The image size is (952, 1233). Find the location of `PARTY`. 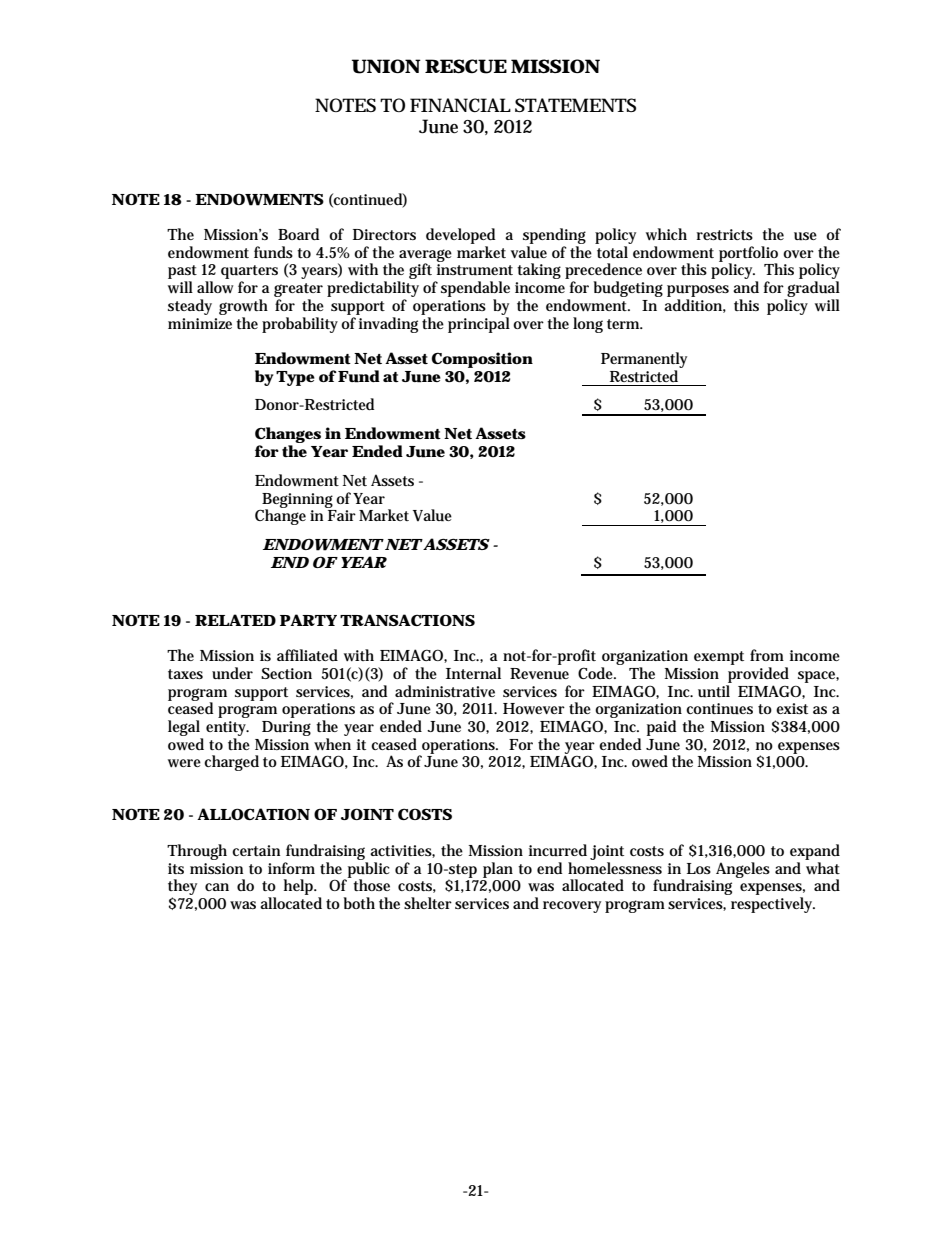

PARTY is located at coordinates (308, 620).
